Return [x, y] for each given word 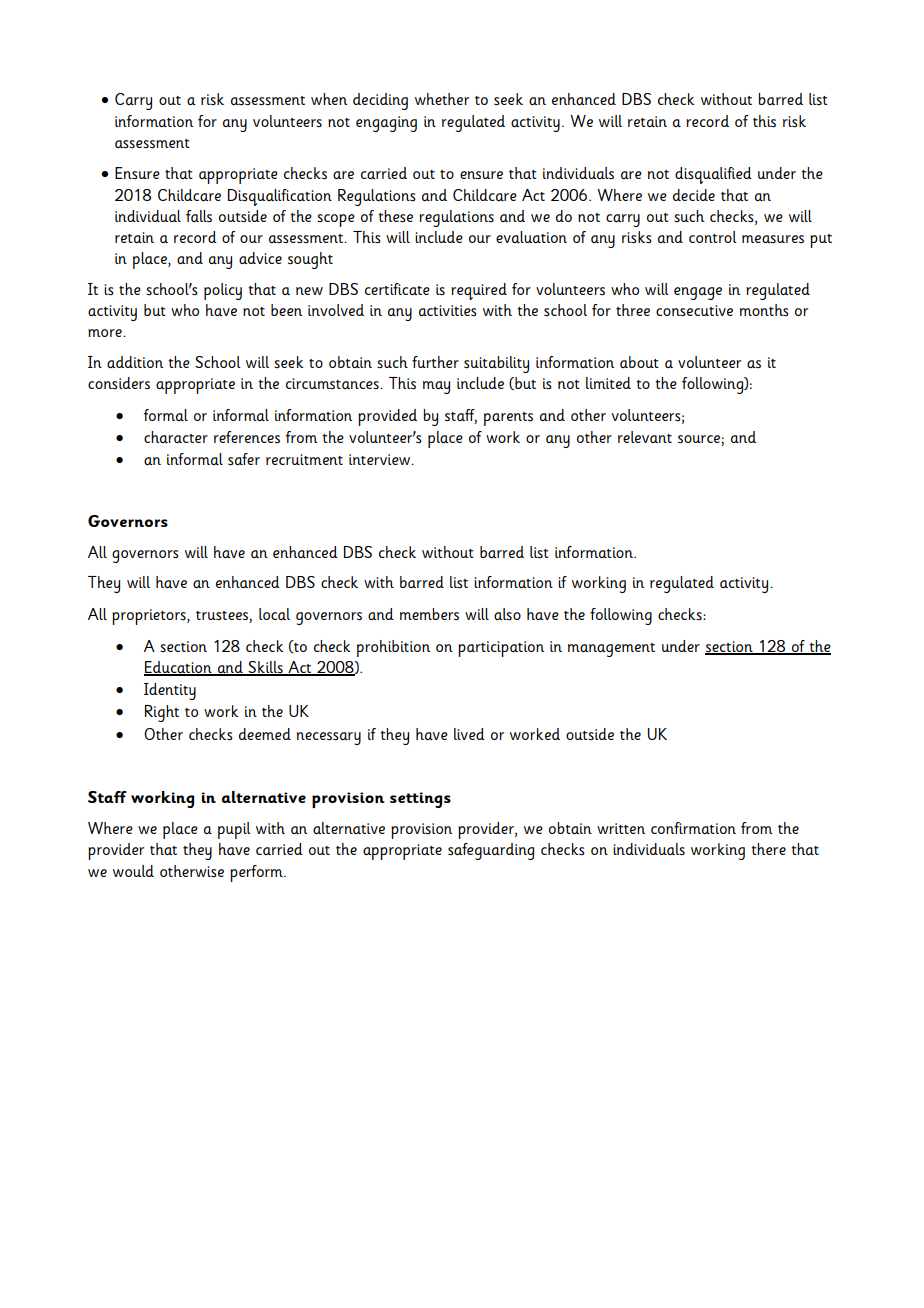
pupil [234, 830]
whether [442, 99]
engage [698, 293]
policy [223, 291]
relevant [645, 437]
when [329, 99]
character [176, 437]
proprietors [150, 617]
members [429, 614]
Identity [170, 691]
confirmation [693, 828]
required [479, 291]
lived [469, 734]
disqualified [713, 175]
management [611, 650]
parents [508, 419]
